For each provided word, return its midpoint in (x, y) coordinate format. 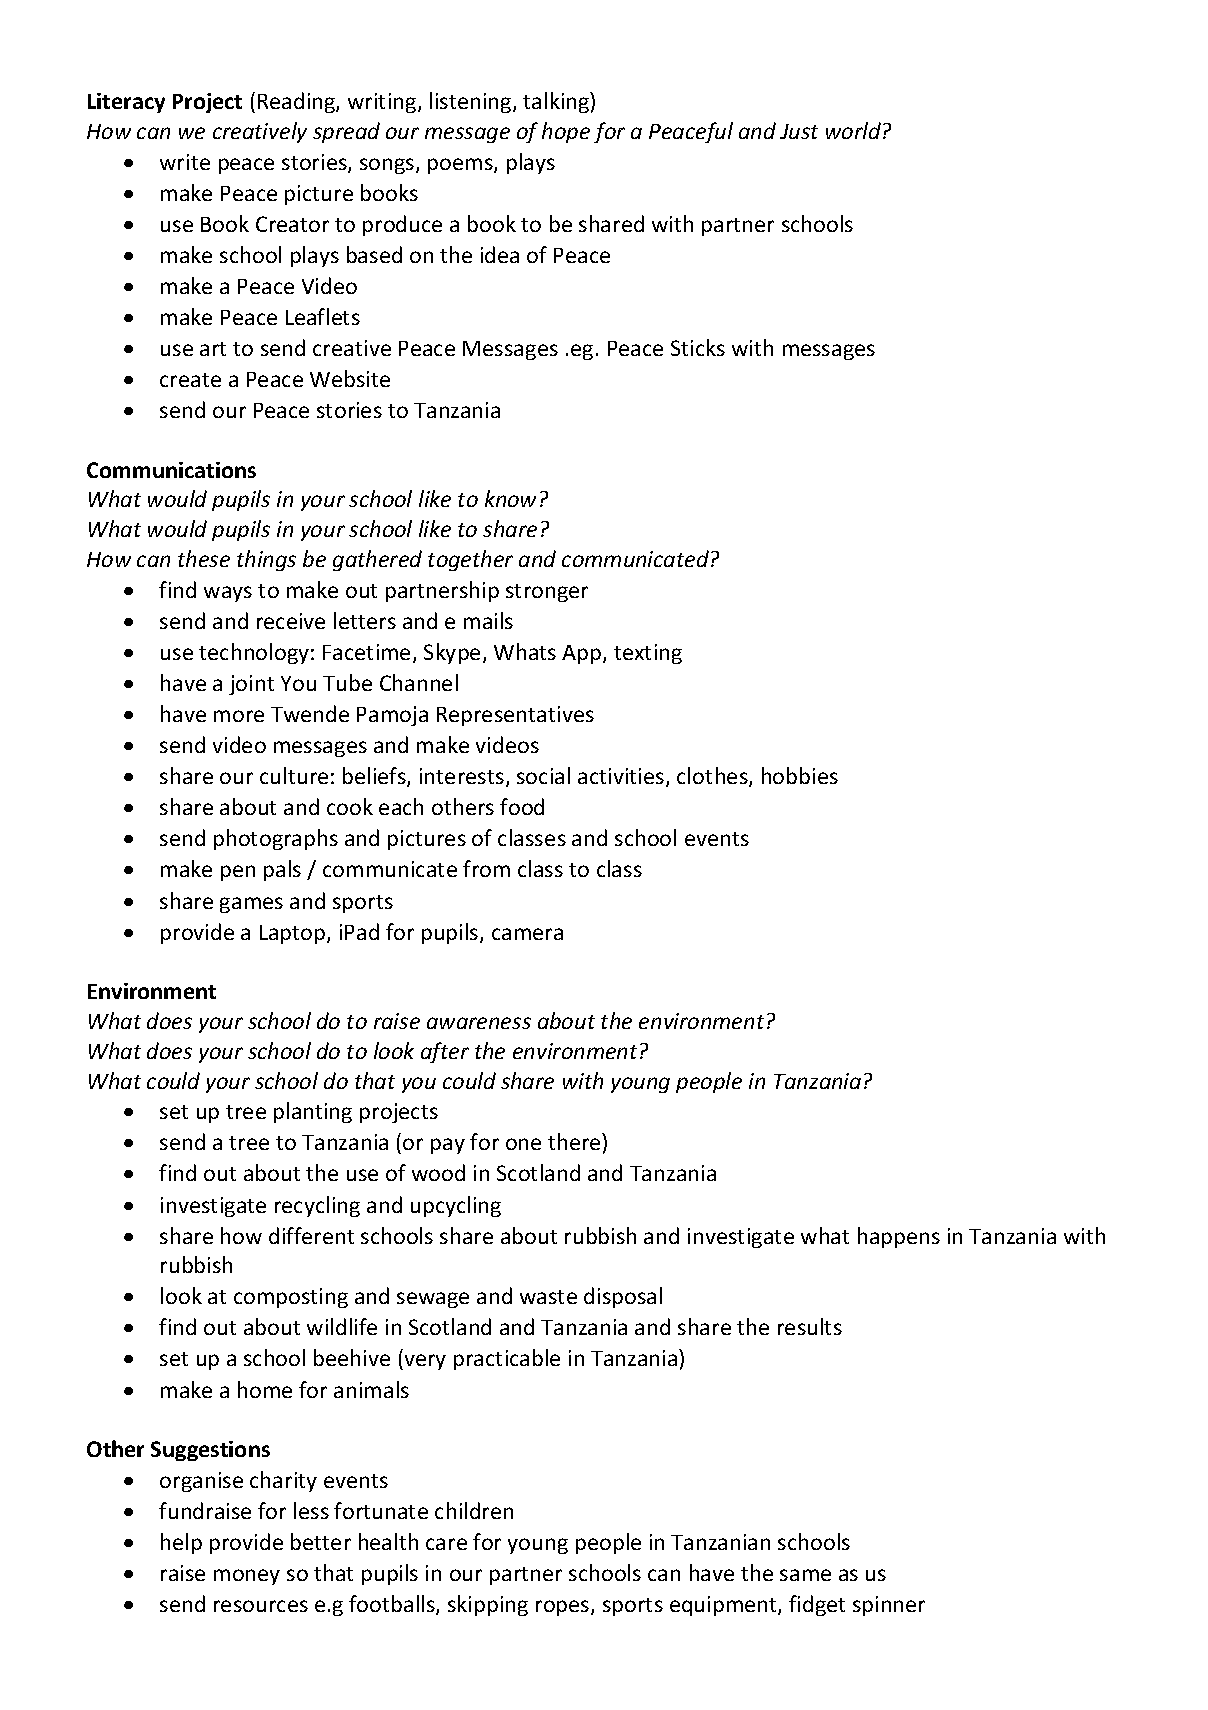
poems (461, 166)
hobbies (800, 775)
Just (799, 131)
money (247, 1577)
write (185, 162)
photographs (276, 839)
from (486, 868)
